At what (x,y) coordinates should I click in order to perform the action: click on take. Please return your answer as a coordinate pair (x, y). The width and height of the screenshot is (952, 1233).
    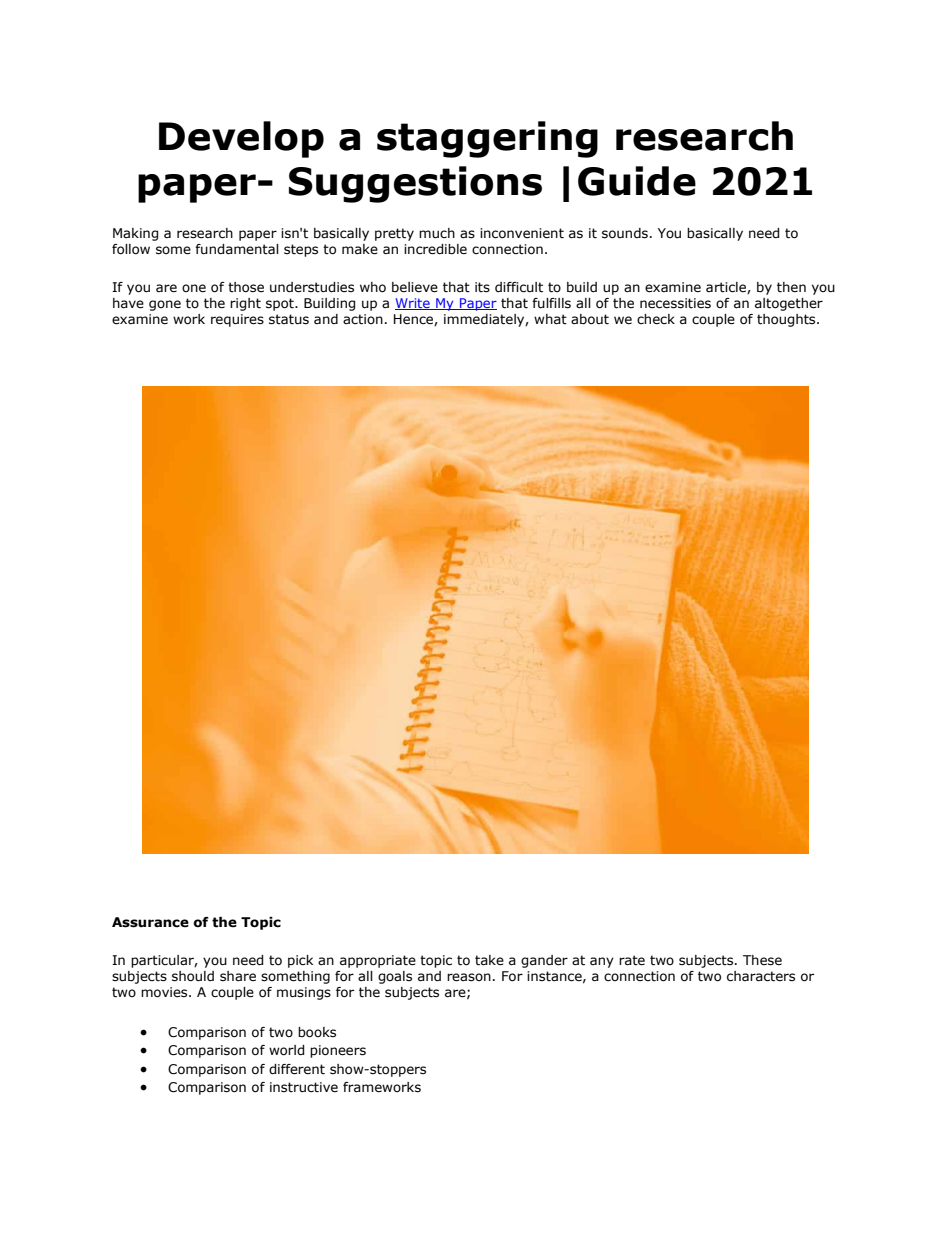
    Looking at the image, I should click on (489, 960).
